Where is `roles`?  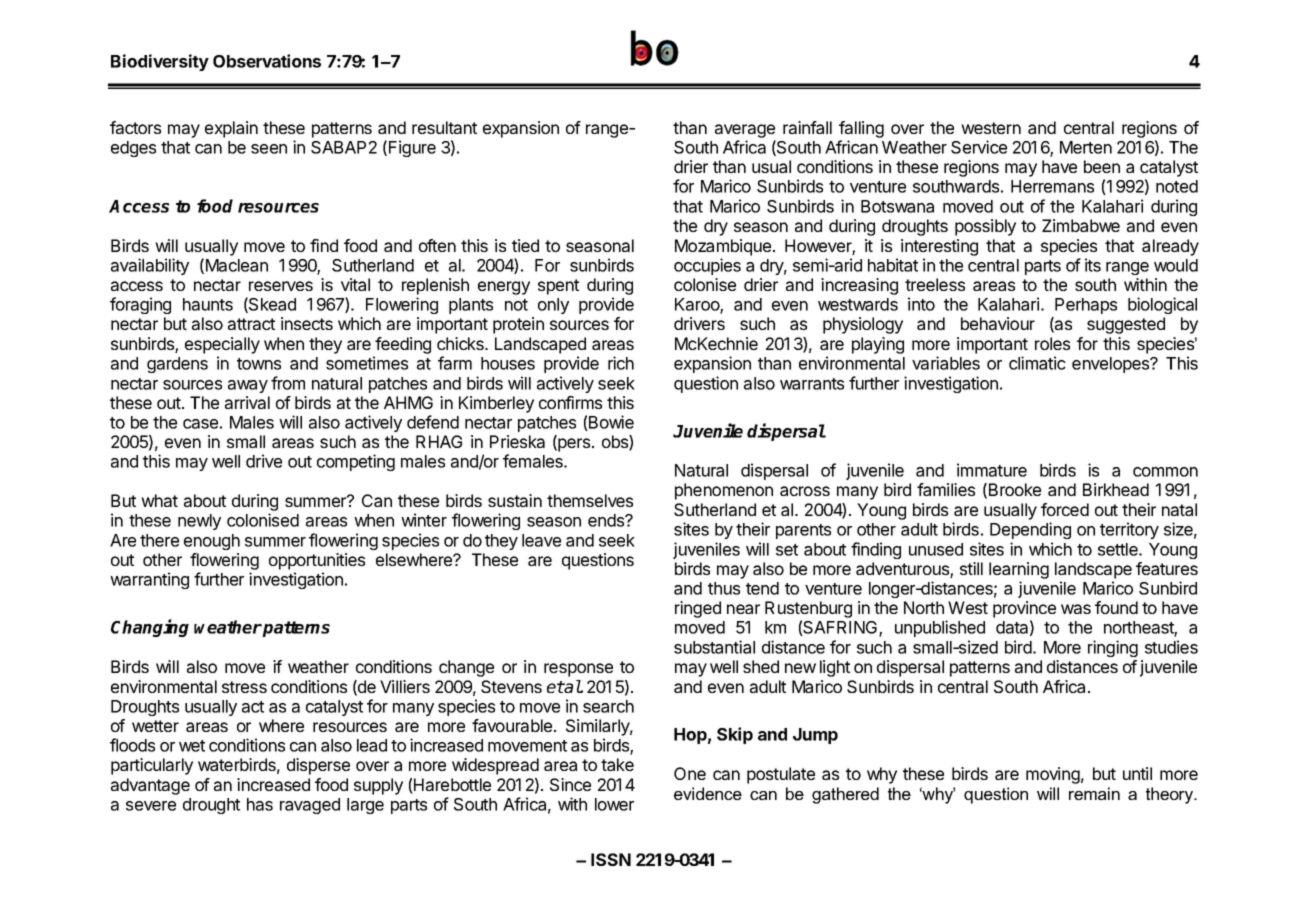 roles is located at coordinates (1052, 343).
